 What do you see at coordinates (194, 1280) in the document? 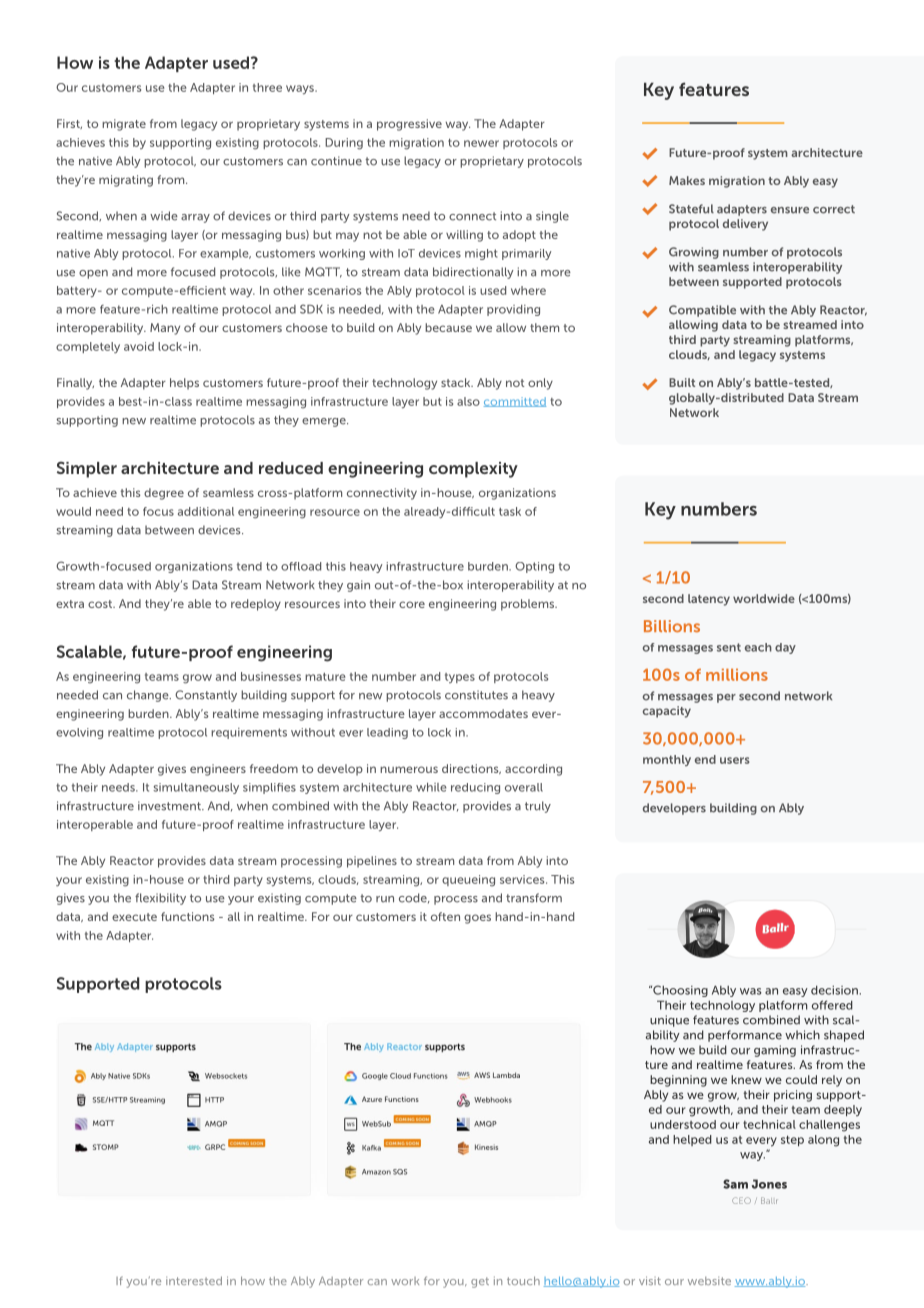
I see `interested` at bounding box center [194, 1280].
